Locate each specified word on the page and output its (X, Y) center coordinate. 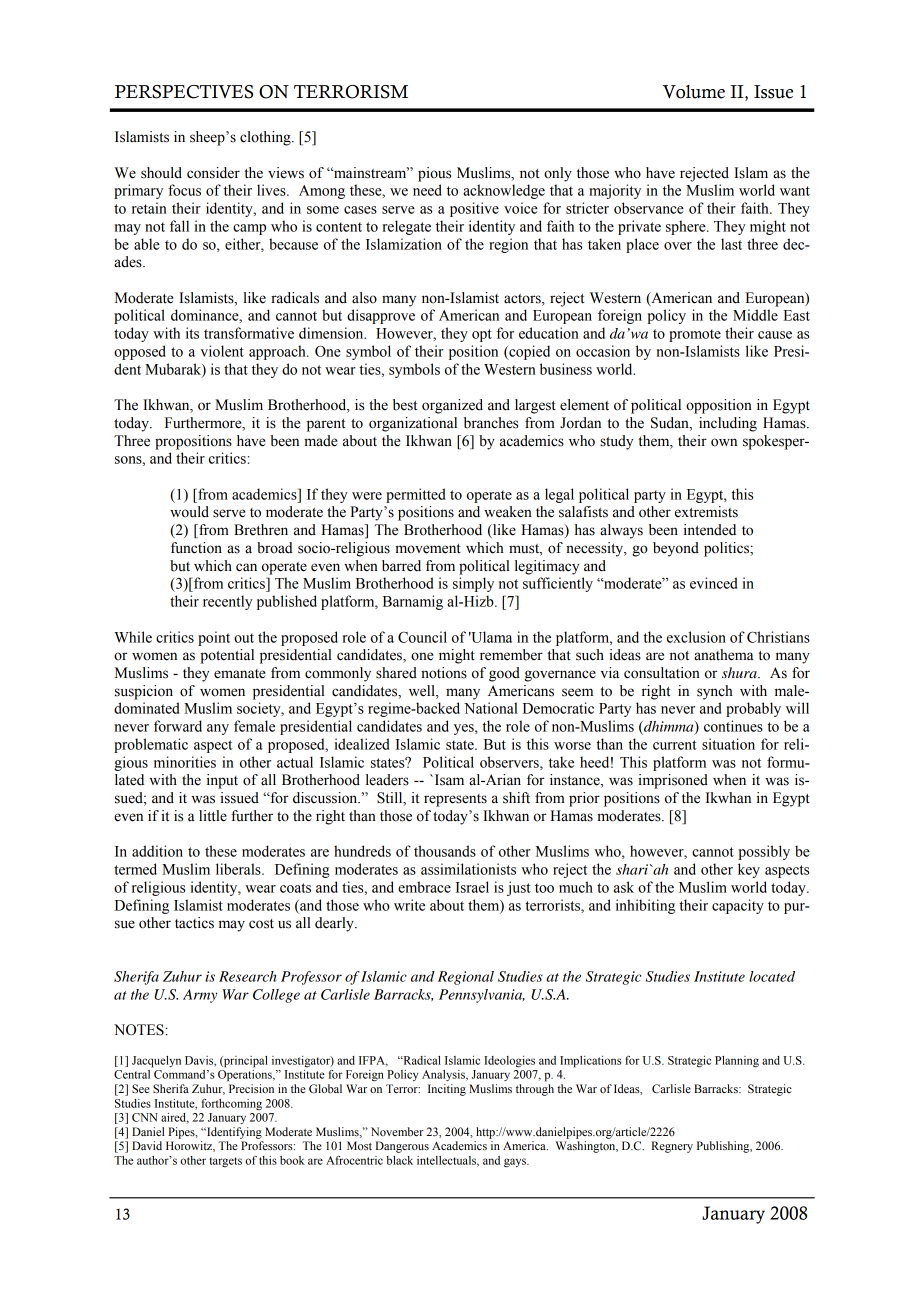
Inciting (447, 1090)
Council (422, 637)
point (214, 638)
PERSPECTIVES (184, 92)
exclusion (696, 637)
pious (434, 174)
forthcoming (231, 1105)
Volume (694, 92)
